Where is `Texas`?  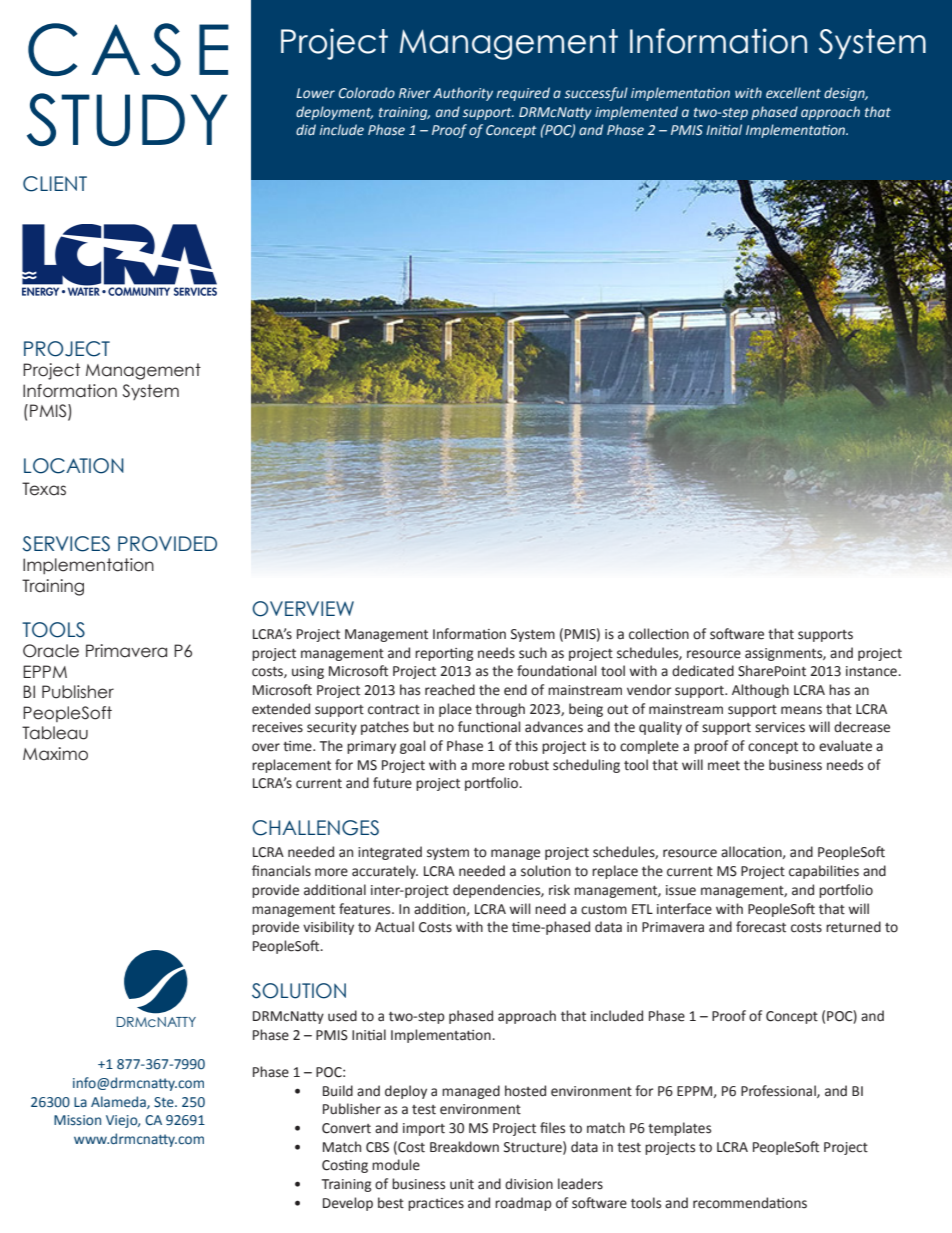 Texas is located at coordinates (44, 489).
